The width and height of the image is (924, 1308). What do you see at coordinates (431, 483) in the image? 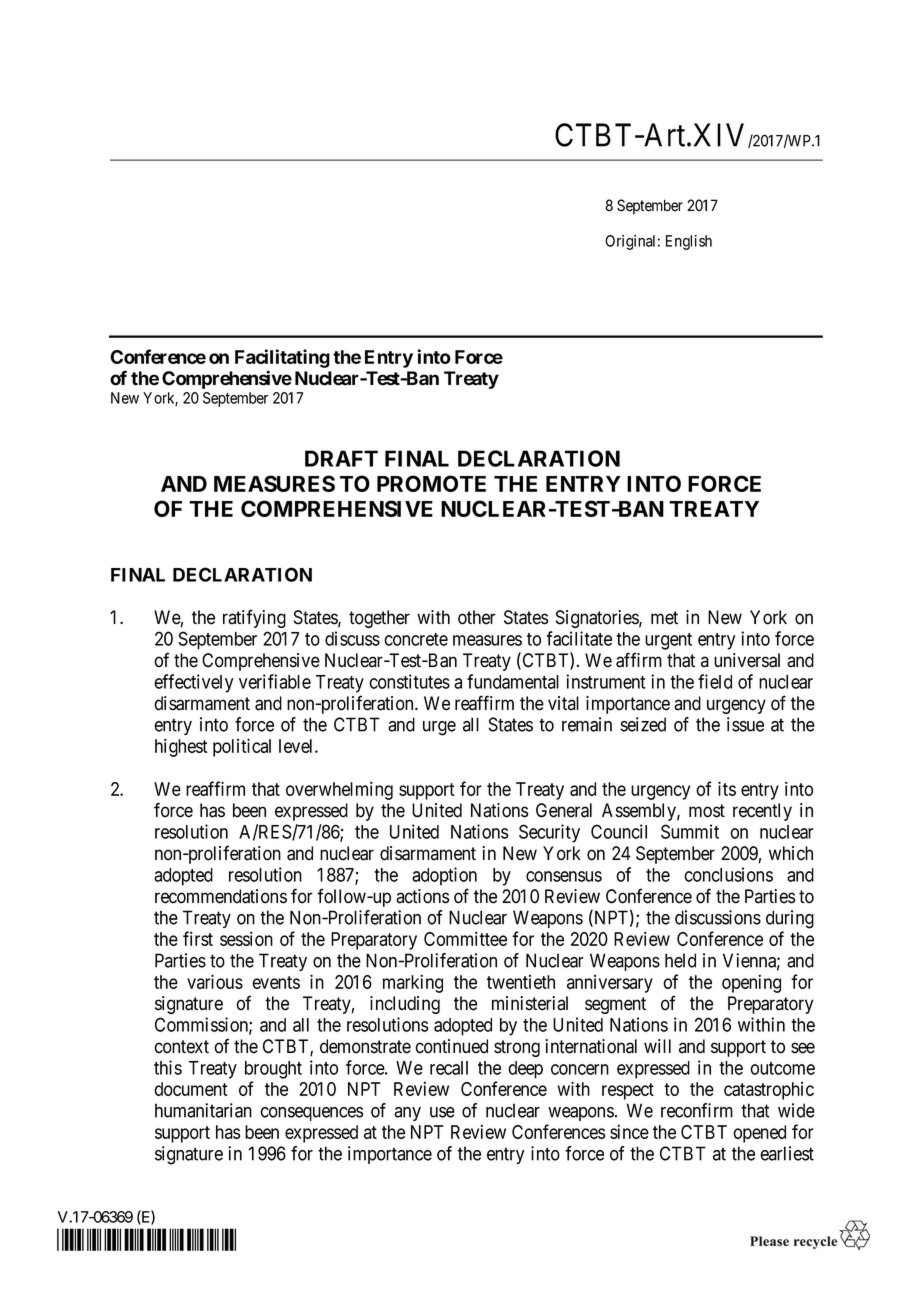
I see `PROMOTE` at bounding box center [431, 483].
